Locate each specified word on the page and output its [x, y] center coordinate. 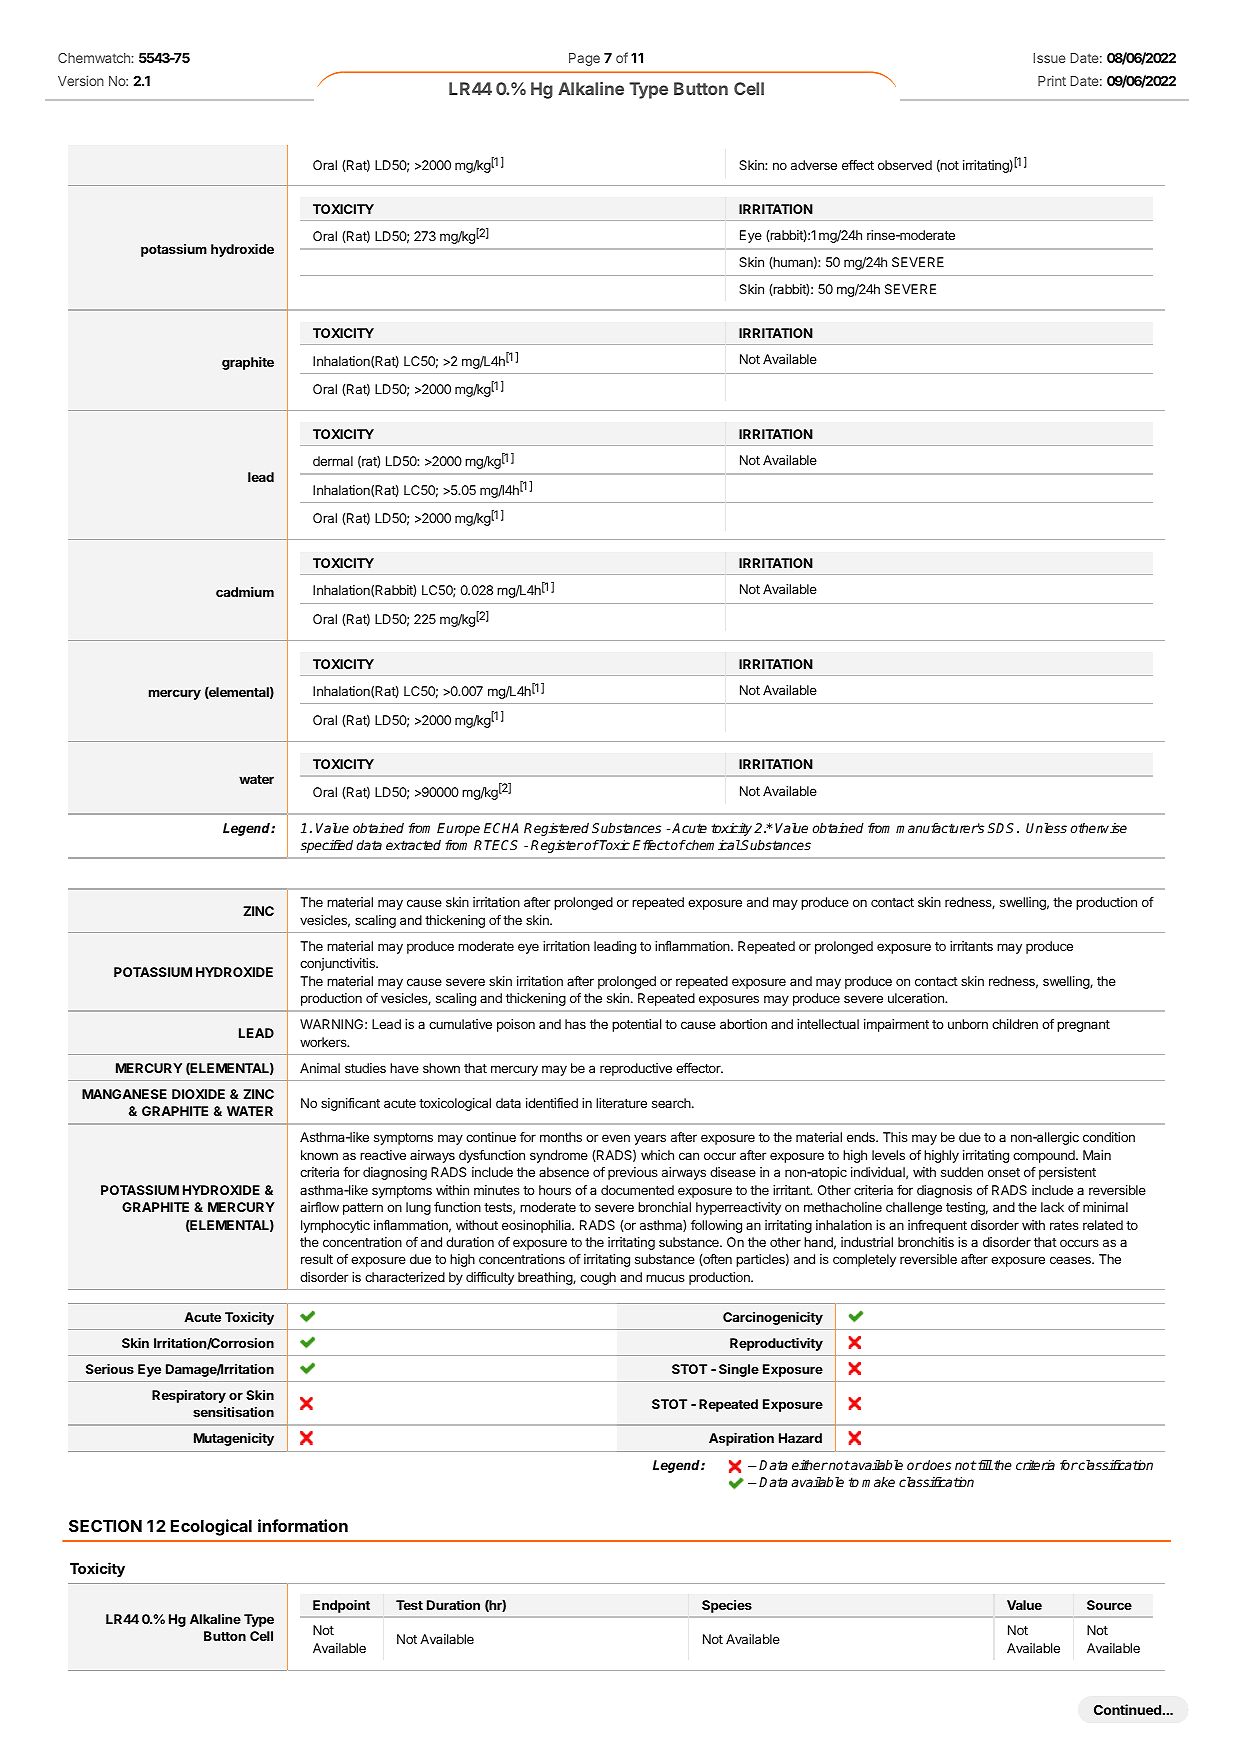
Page [584, 59]
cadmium [245, 592]
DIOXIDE [198, 1094]
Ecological [211, 1527]
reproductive [636, 1069]
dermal [333, 461]
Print [1052, 80]
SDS [1003, 828]
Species [727, 1606]
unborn [968, 1024]
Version [81, 80]
